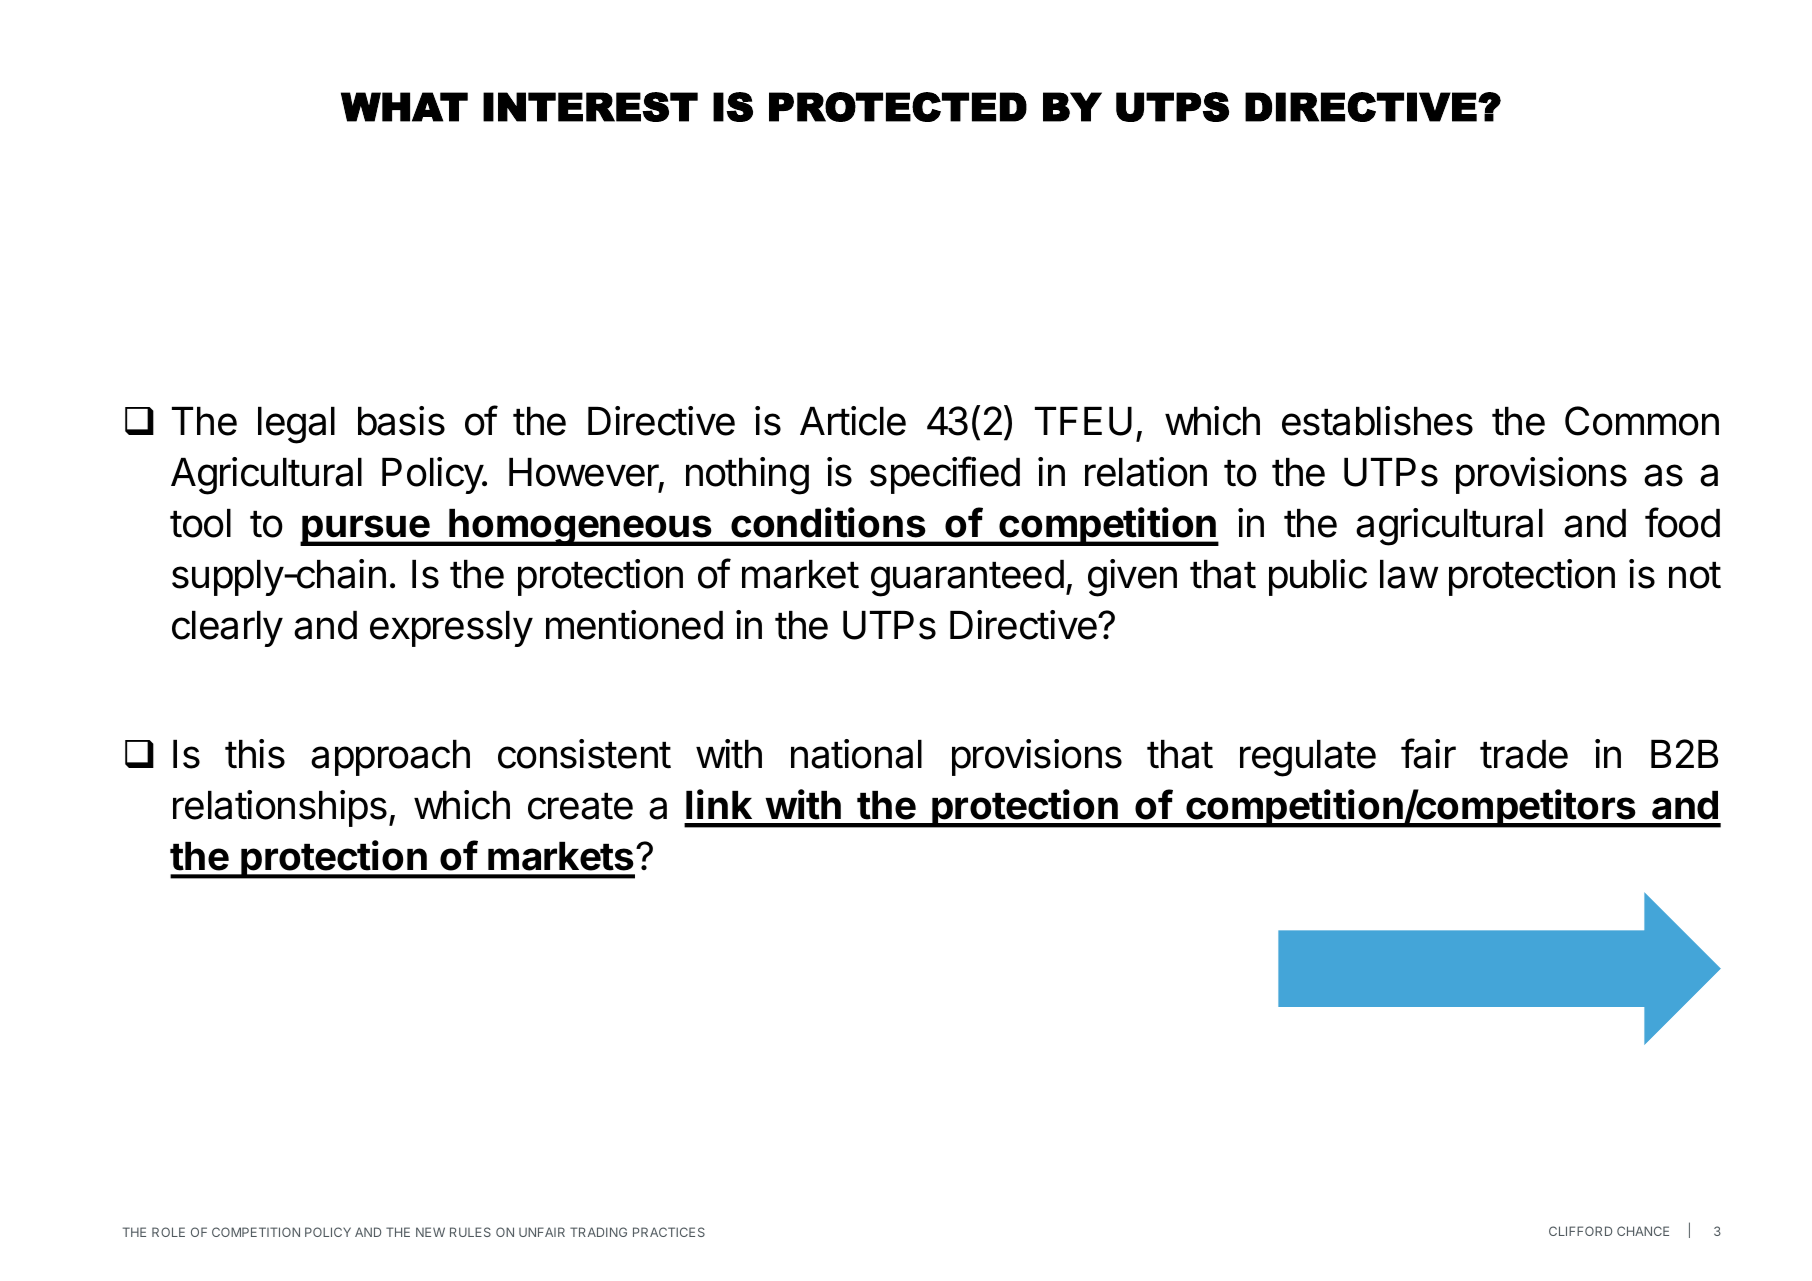 The image size is (1812, 1281). I want to click on NEW, so click(430, 1232).
